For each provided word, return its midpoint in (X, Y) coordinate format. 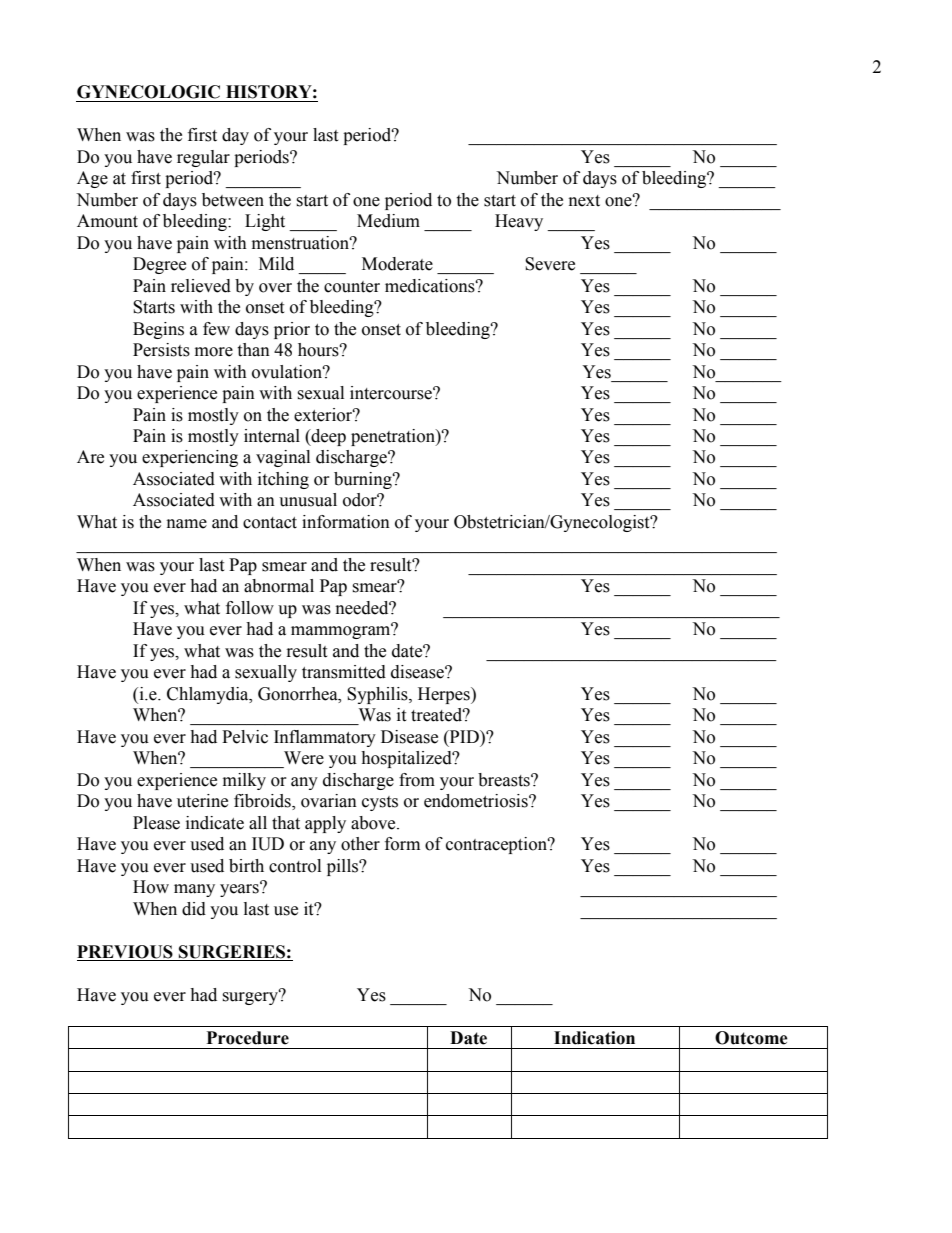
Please (156, 823)
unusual (308, 500)
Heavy (519, 222)
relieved (201, 286)
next (584, 201)
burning (364, 480)
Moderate (397, 264)
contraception (497, 845)
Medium (388, 221)
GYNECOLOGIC (148, 92)
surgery (251, 997)
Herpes (445, 695)
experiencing (190, 458)
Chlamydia (209, 695)
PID (464, 736)
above (374, 823)
